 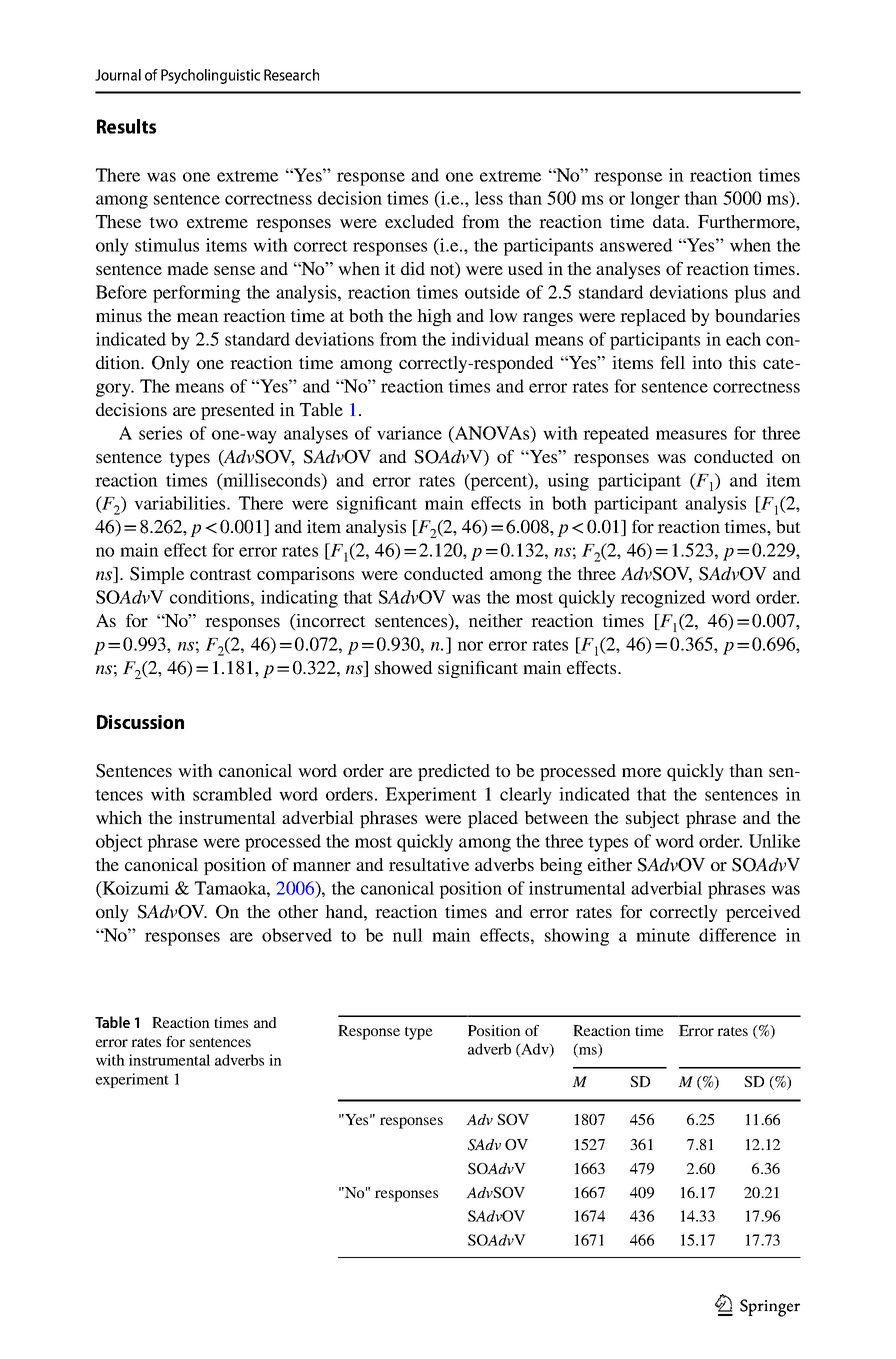 What do you see at coordinates (210, 76) in the screenshot?
I see `Psycholinguistic` at bounding box center [210, 76].
